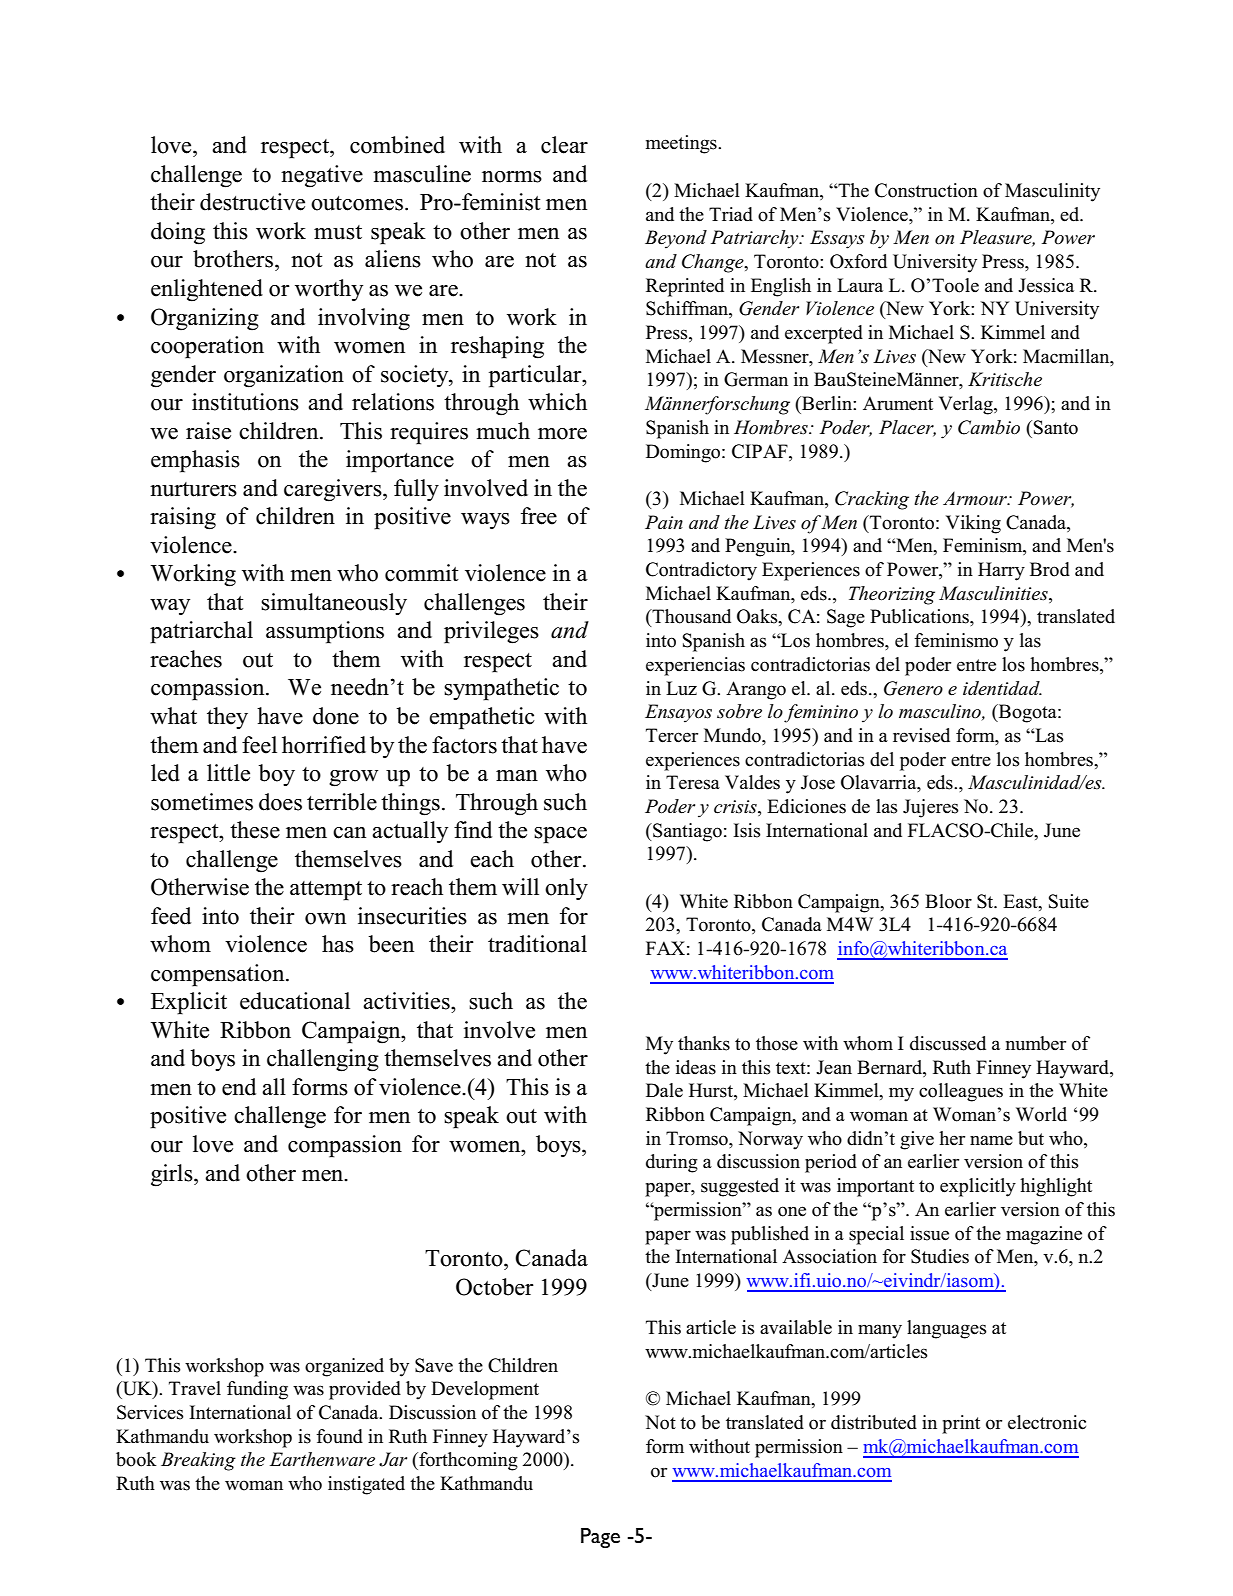  I want to click on clear, so click(564, 145).
